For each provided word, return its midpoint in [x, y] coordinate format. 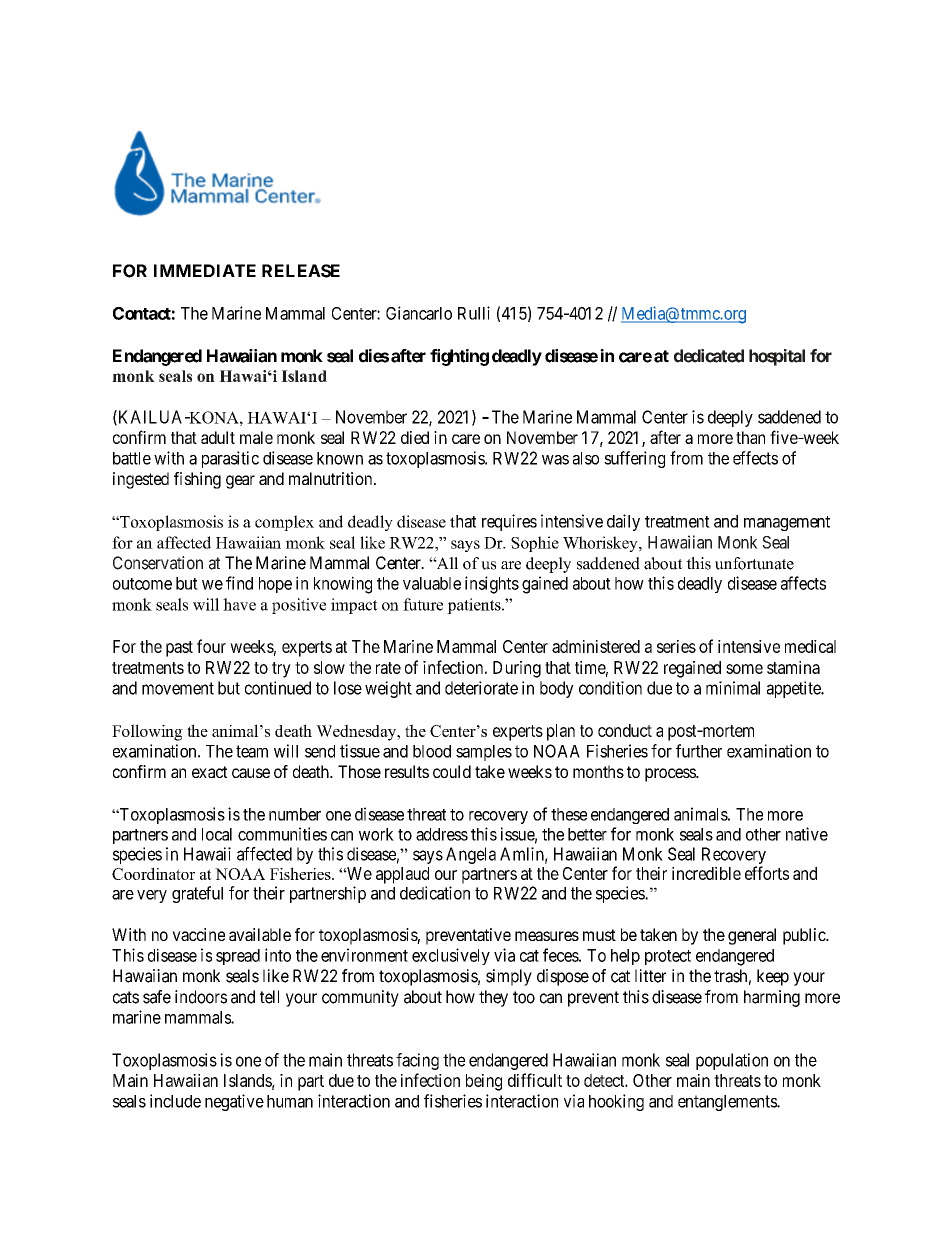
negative [234, 1102]
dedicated [709, 356]
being [484, 1082]
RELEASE [301, 271]
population [732, 1061]
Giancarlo [419, 313]
